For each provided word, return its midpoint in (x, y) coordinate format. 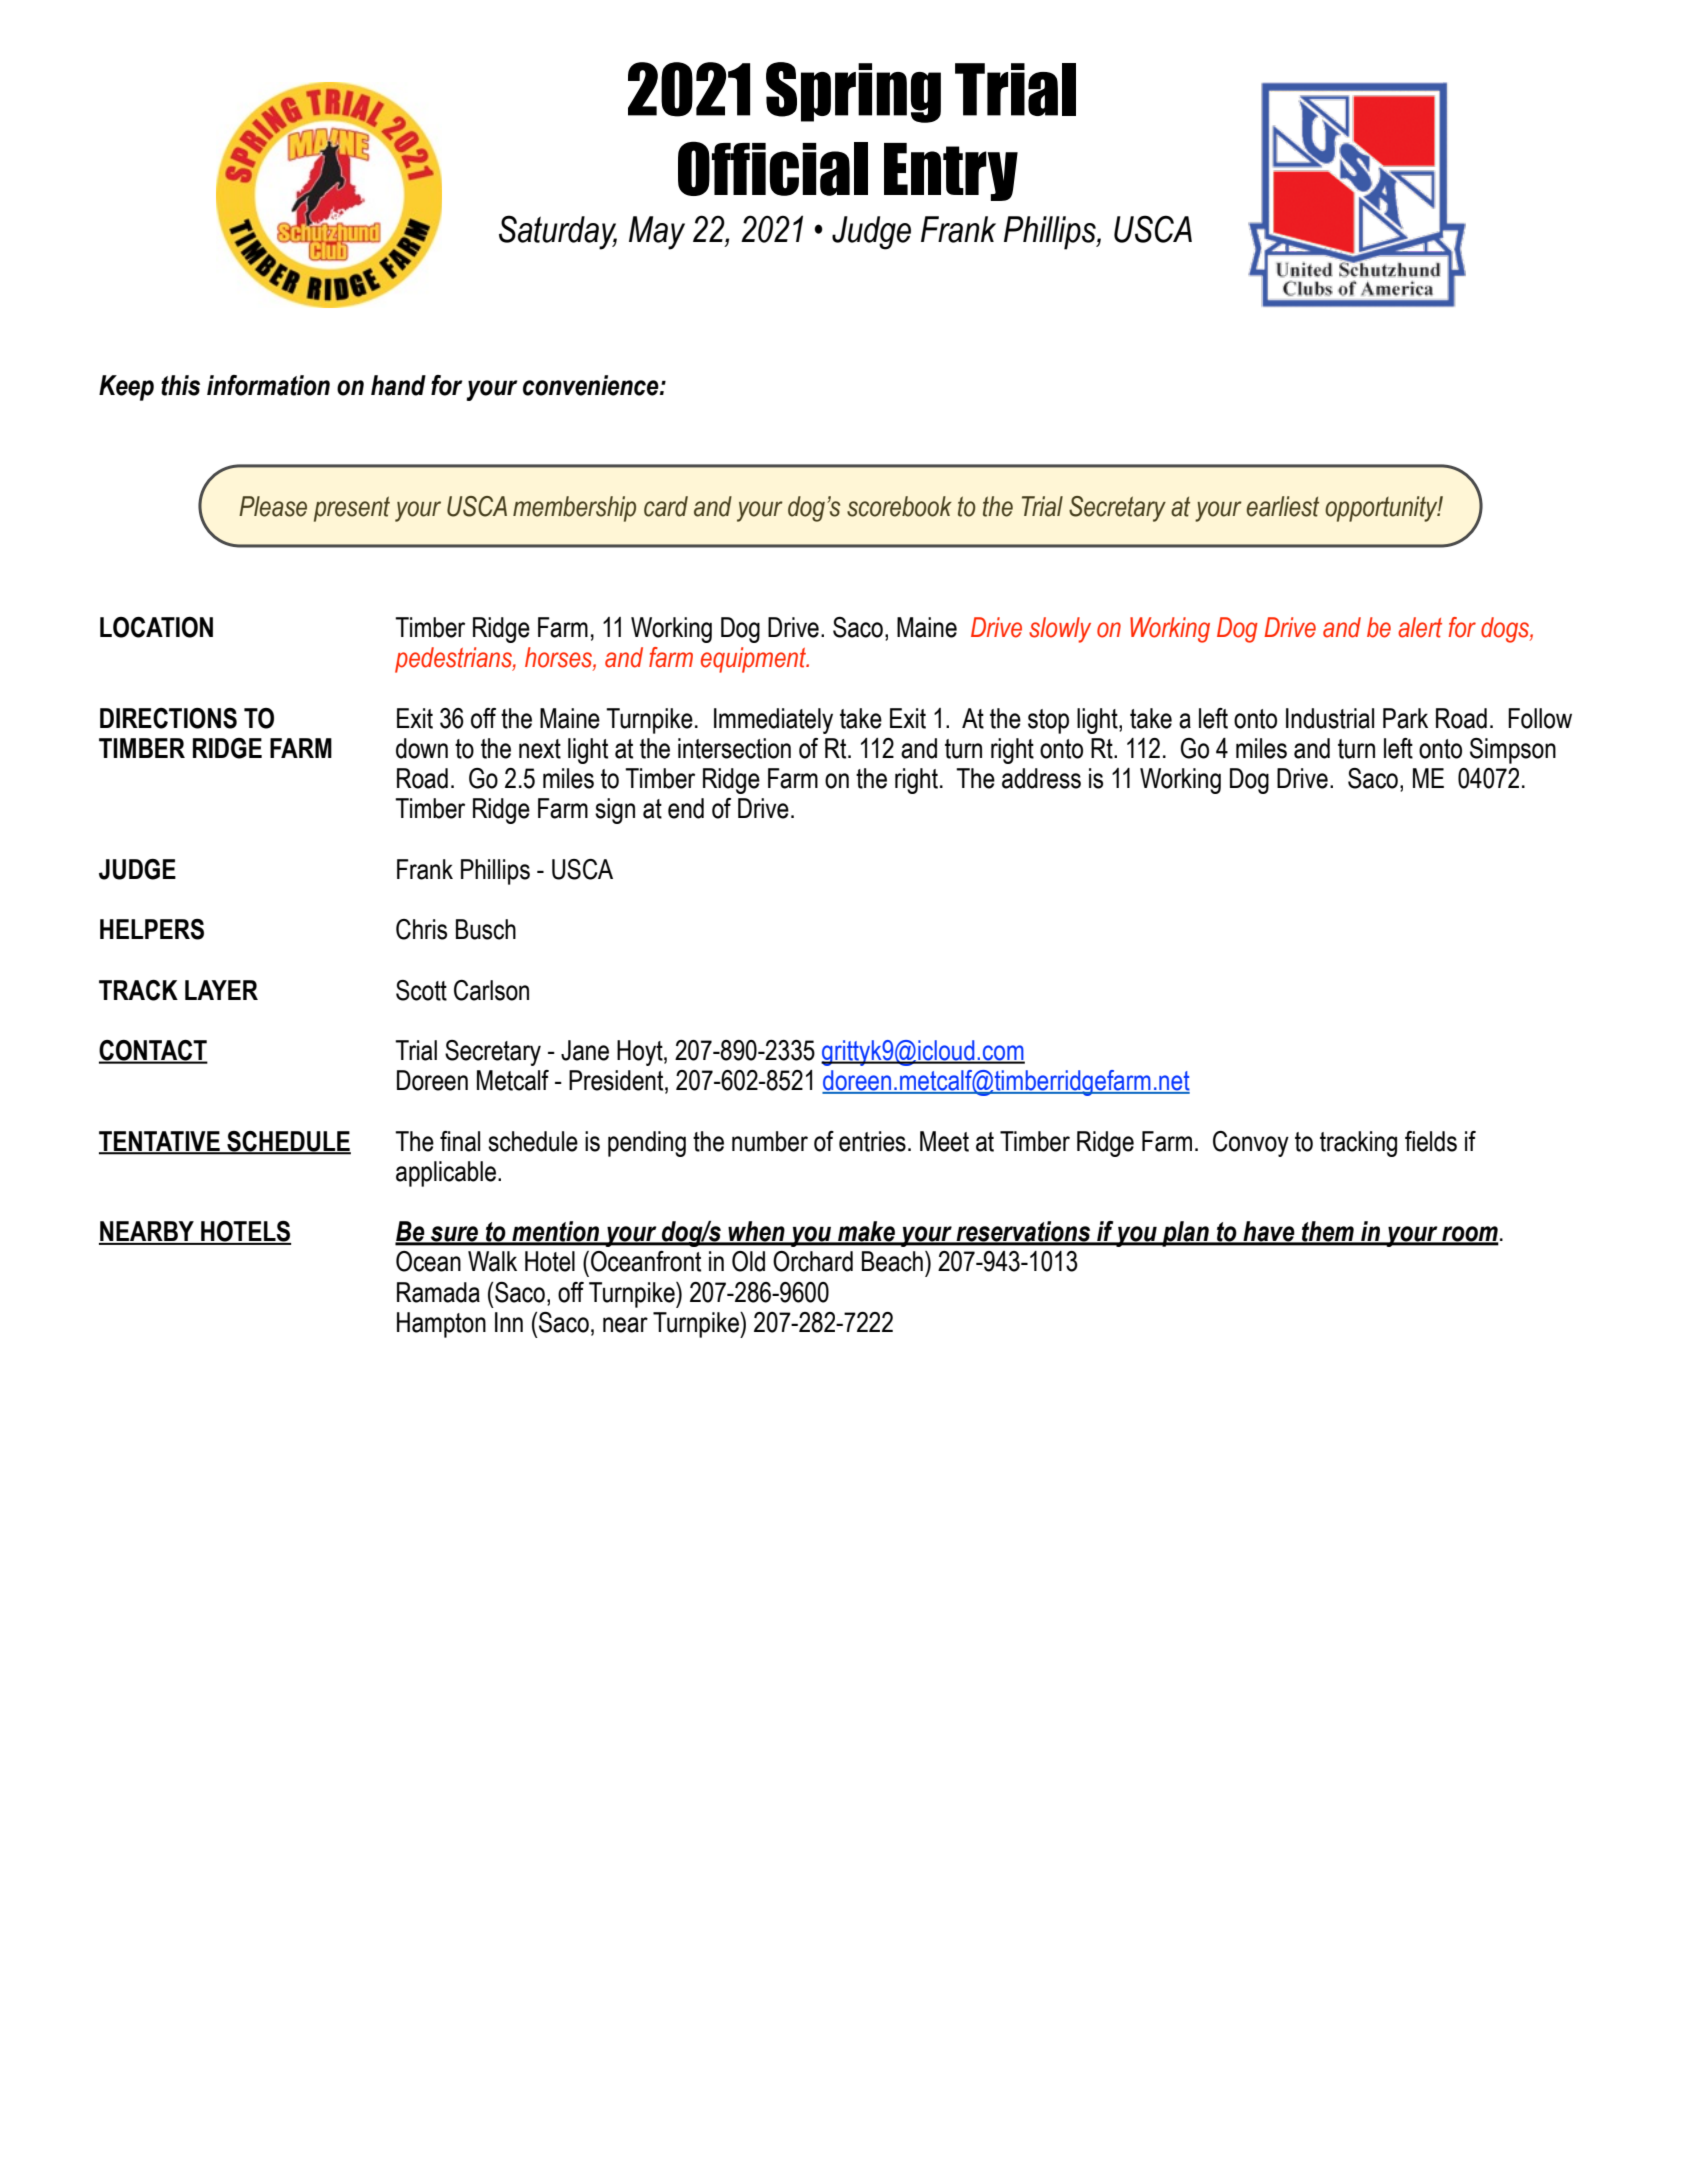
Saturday (558, 232)
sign (615, 811)
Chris (421, 929)
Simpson (1513, 751)
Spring (853, 92)
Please (273, 506)
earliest (1283, 506)
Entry (951, 172)
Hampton (441, 1325)
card (666, 506)
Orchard (813, 1261)
